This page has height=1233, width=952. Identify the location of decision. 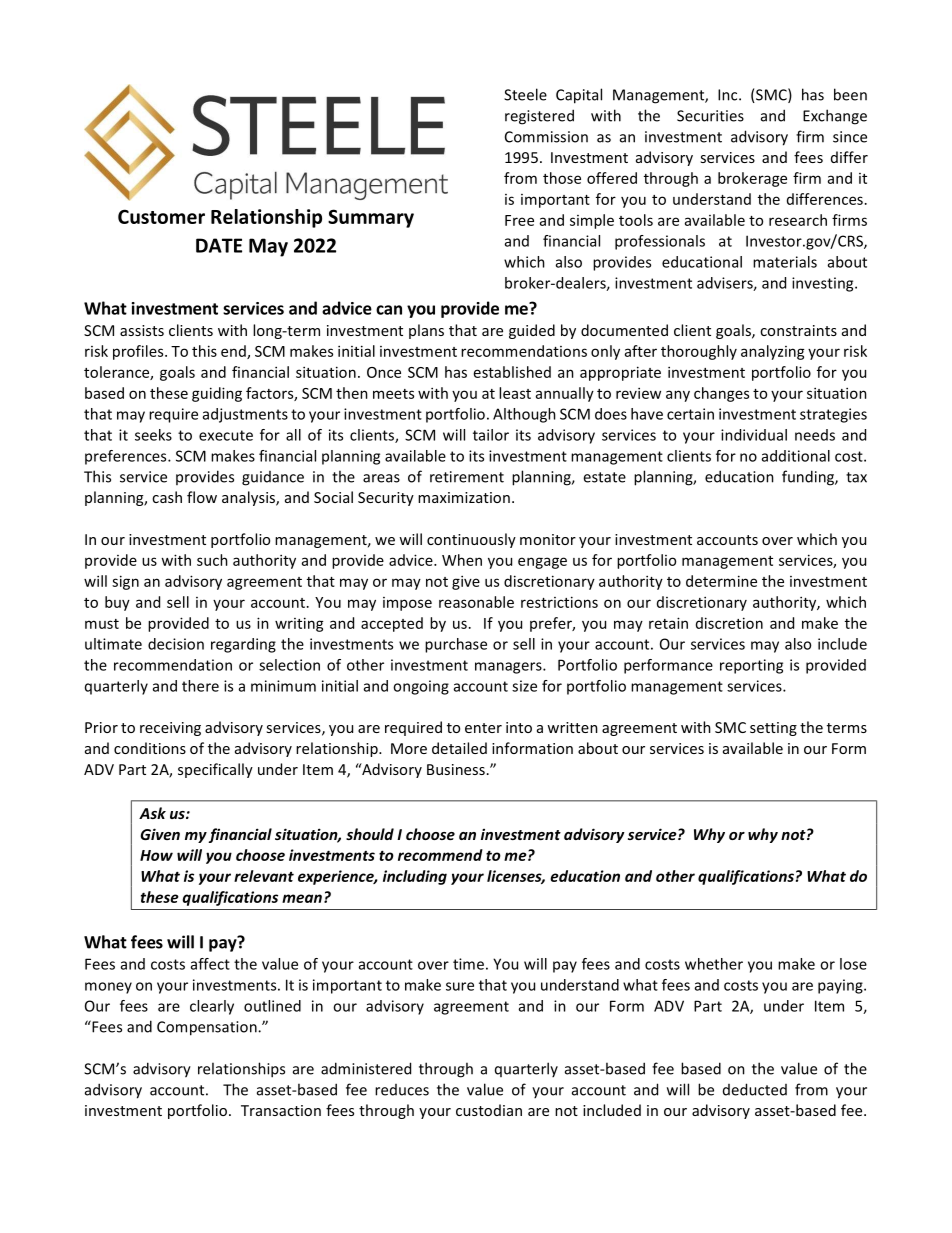
(176, 644).
